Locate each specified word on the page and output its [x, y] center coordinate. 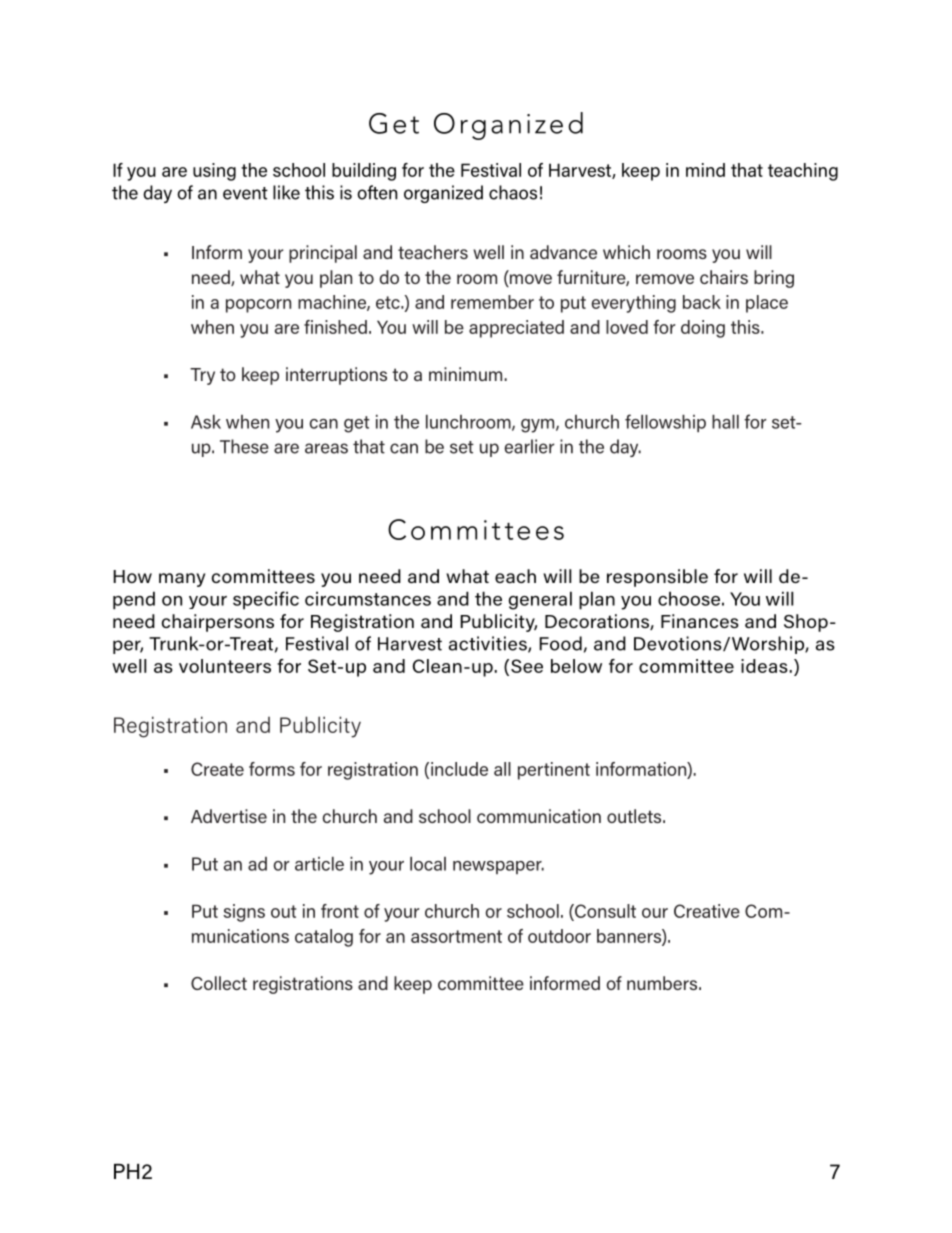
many [182, 580]
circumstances [368, 598]
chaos [513, 192]
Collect [219, 983]
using [214, 172]
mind [705, 170]
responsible [657, 578]
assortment [456, 936]
